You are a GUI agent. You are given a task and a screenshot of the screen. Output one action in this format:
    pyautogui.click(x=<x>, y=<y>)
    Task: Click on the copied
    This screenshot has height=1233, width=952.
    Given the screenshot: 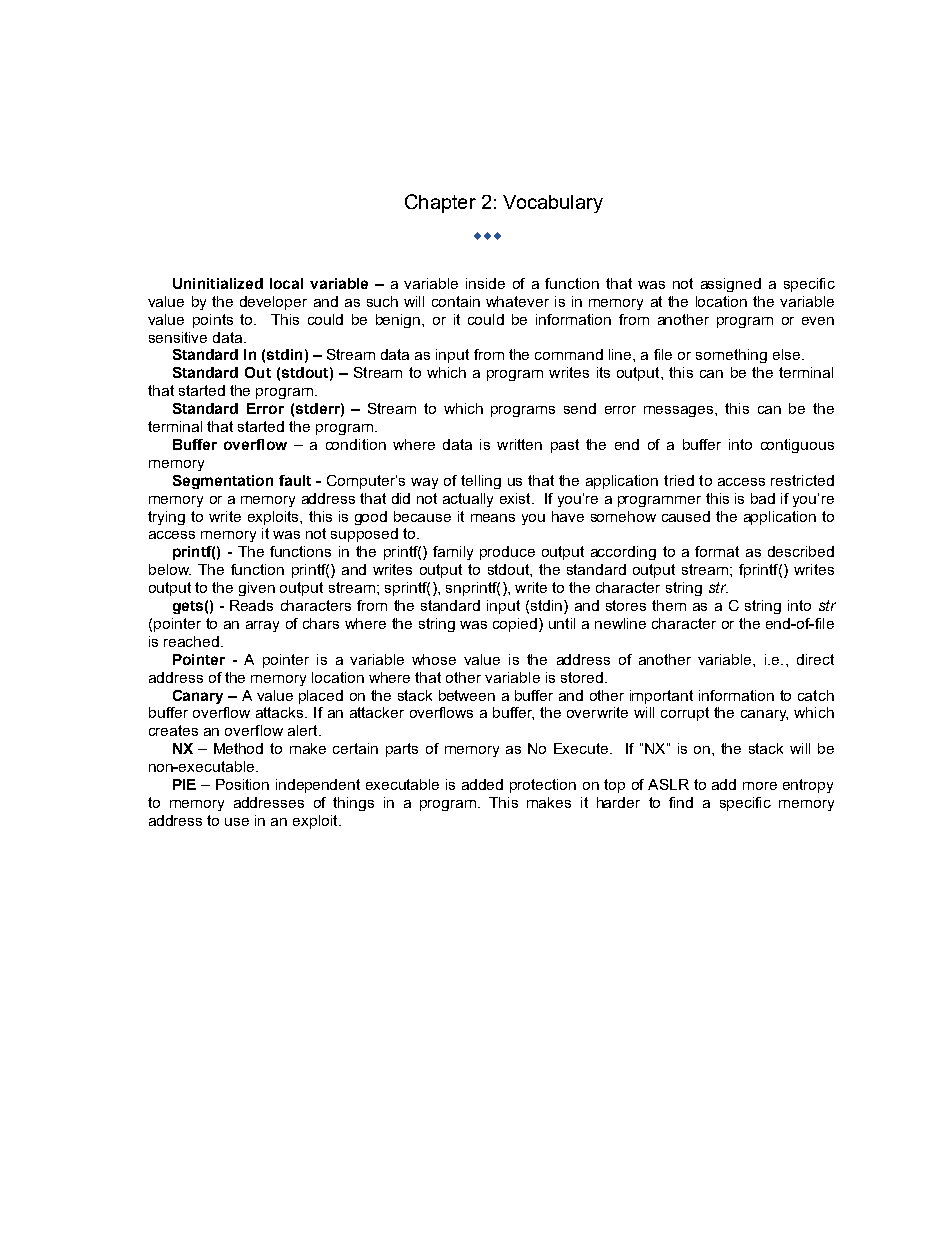 What is the action you would take?
    pyautogui.click(x=516, y=625)
